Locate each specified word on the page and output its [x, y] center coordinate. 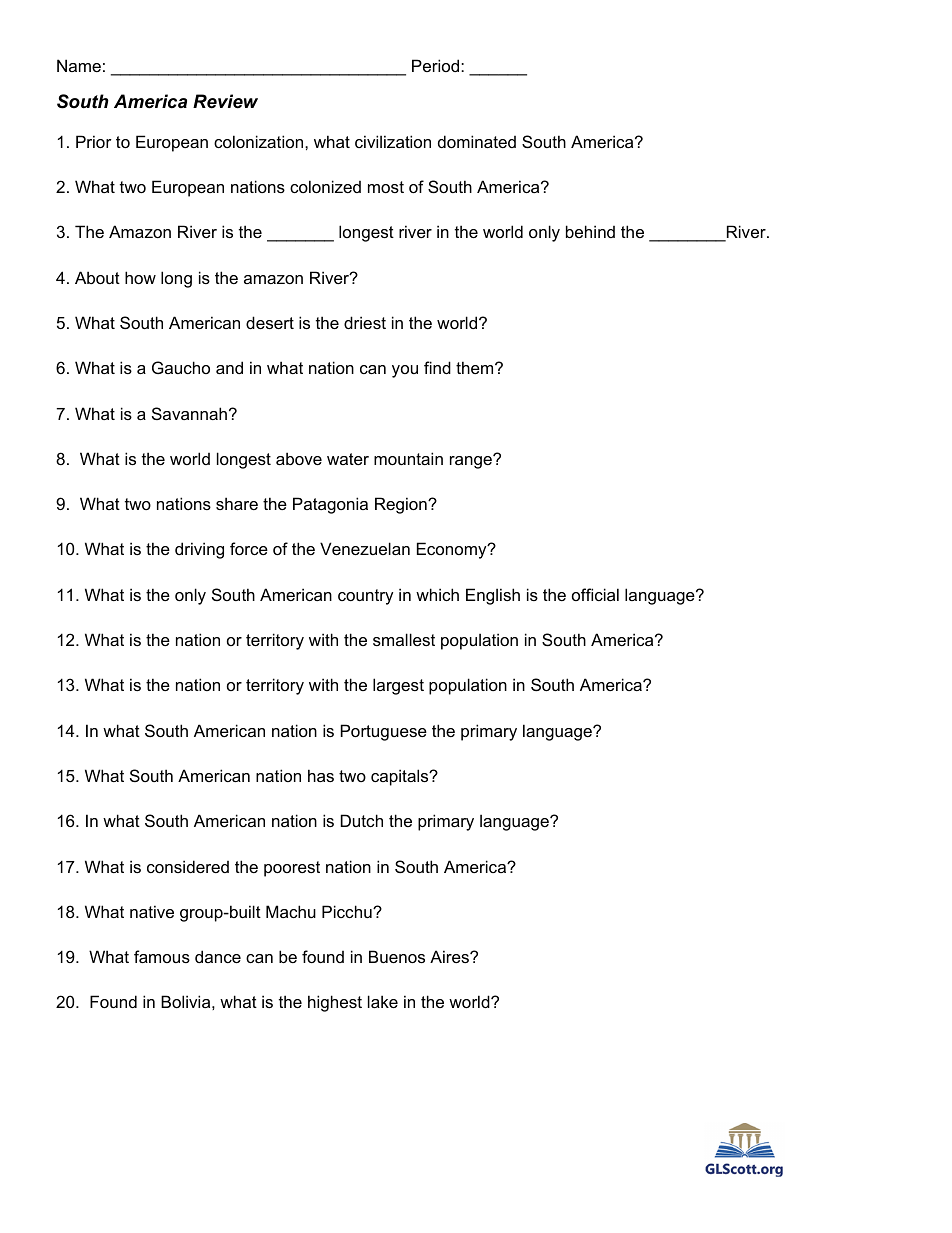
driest [365, 322]
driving [199, 550]
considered [188, 866]
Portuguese [384, 732]
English [493, 596]
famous [162, 956]
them [476, 367]
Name [79, 65]
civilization [393, 141]
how [140, 277]
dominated [477, 141]
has [321, 775]
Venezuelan [365, 548]
